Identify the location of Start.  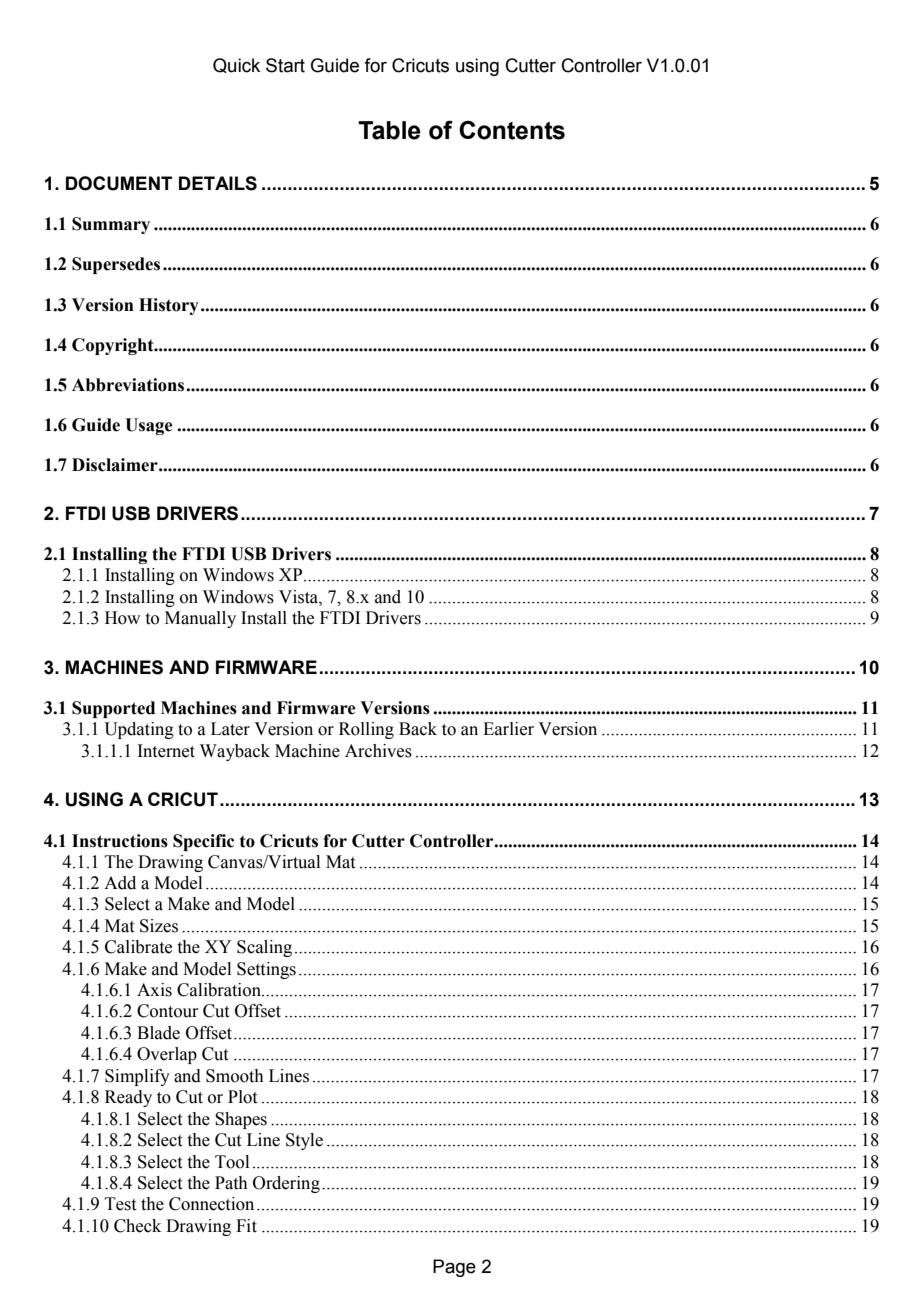
(285, 65).
